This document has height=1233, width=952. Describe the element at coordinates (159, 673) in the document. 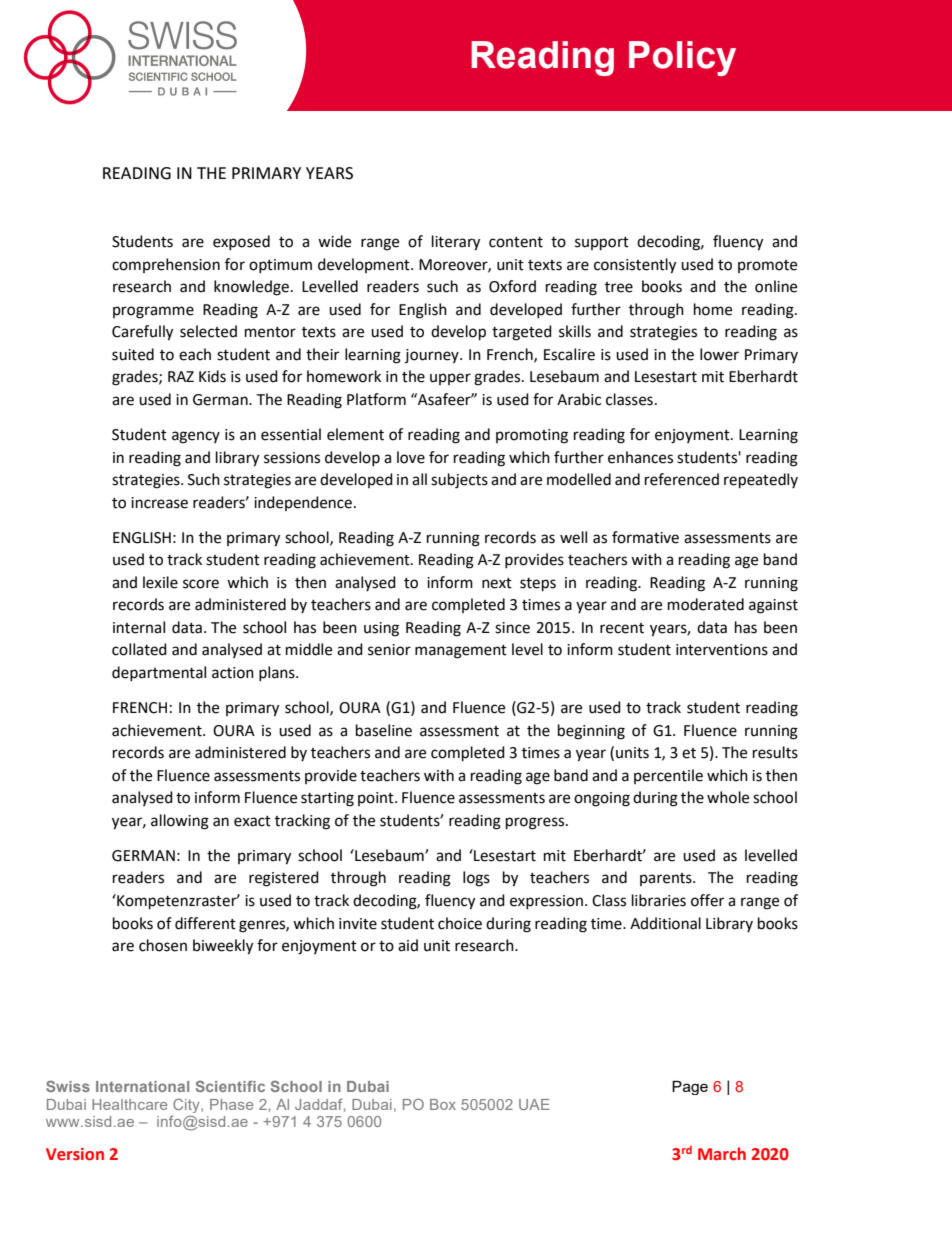

I see `departmental` at that location.
